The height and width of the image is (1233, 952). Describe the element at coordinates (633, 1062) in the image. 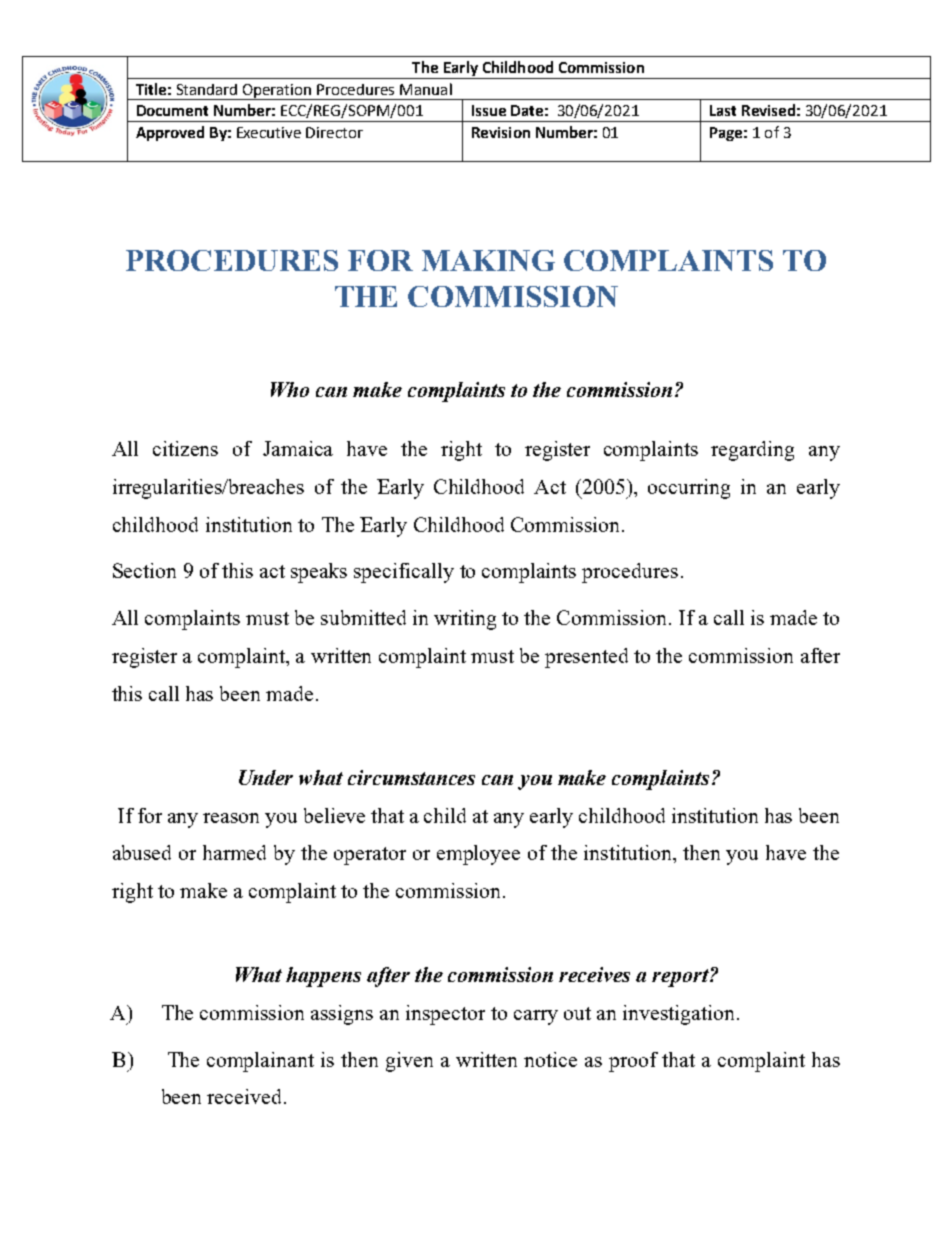

I see `proof` at that location.
